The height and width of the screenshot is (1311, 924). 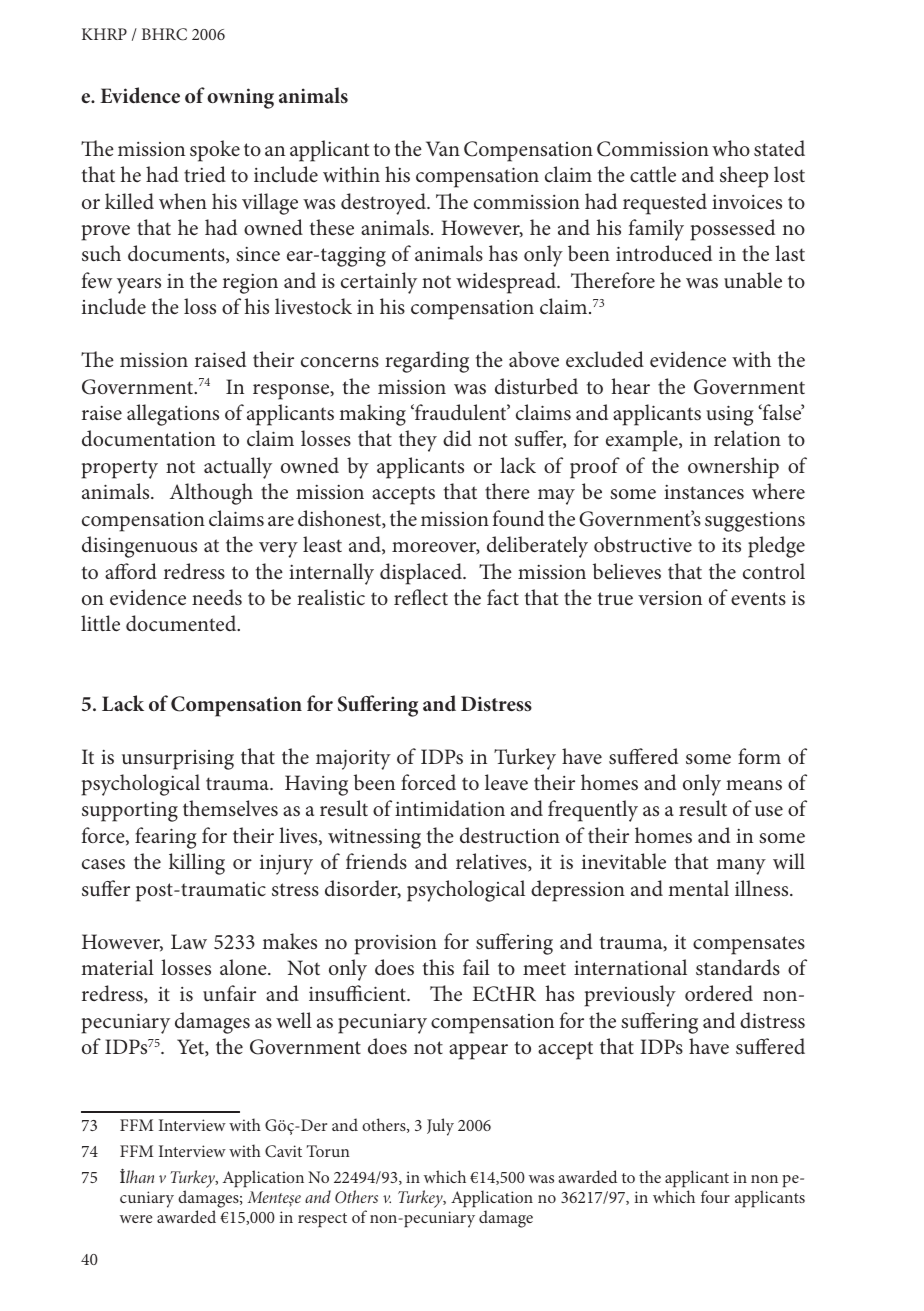 What do you see at coordinates (215, 151) in the screenshot?
I see `spoke` at bounding box center [215, 151].
